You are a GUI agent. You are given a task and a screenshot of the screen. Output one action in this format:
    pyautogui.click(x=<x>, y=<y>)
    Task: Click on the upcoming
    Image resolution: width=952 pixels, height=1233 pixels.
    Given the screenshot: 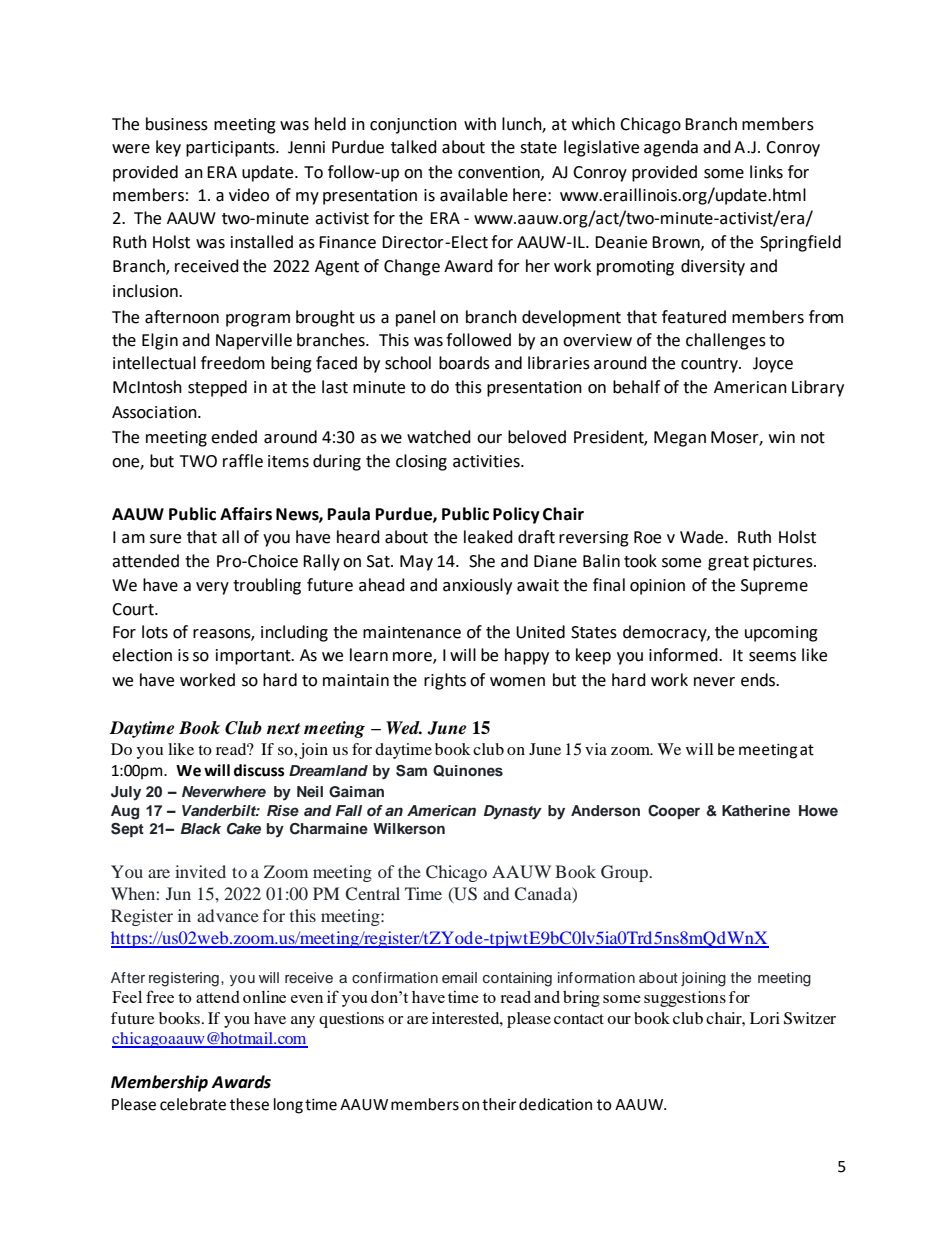 What is the action you would take?
    pyautogui.click(x=781, y=634)
